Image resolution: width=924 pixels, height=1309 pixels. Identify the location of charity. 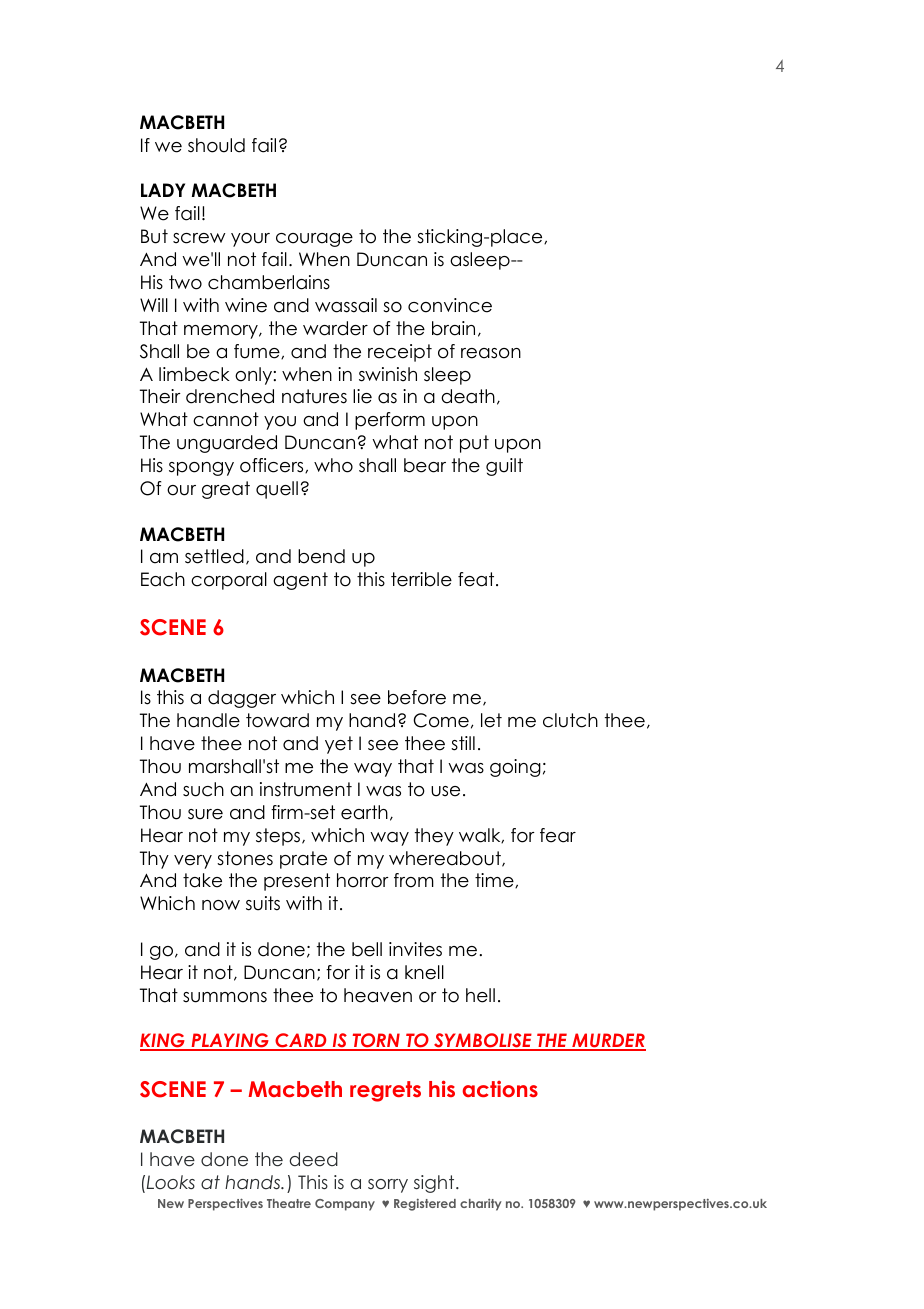
(481, 1205).
